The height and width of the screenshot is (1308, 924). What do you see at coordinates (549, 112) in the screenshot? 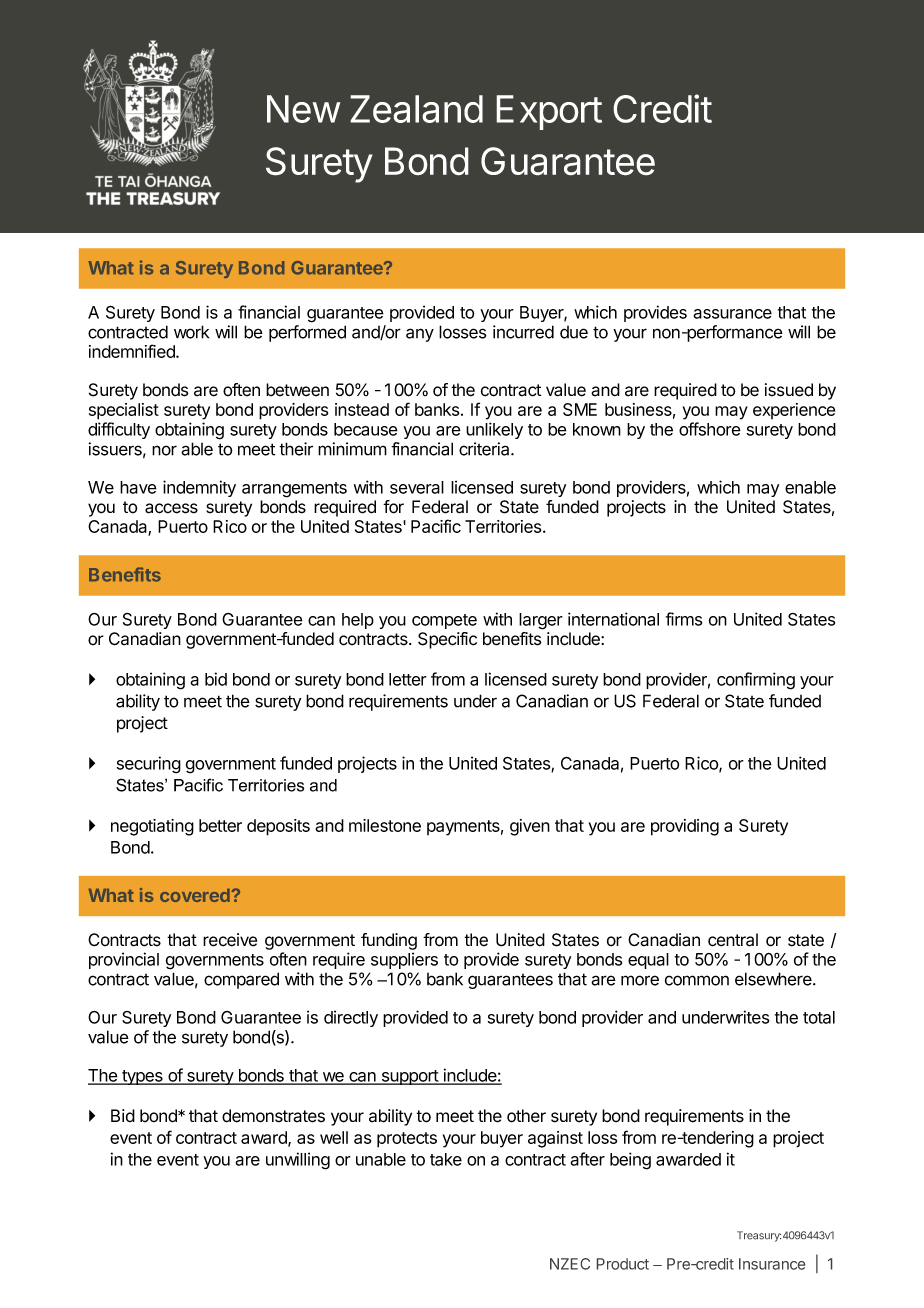
I see `Export` at bounding box center [549, 112].
